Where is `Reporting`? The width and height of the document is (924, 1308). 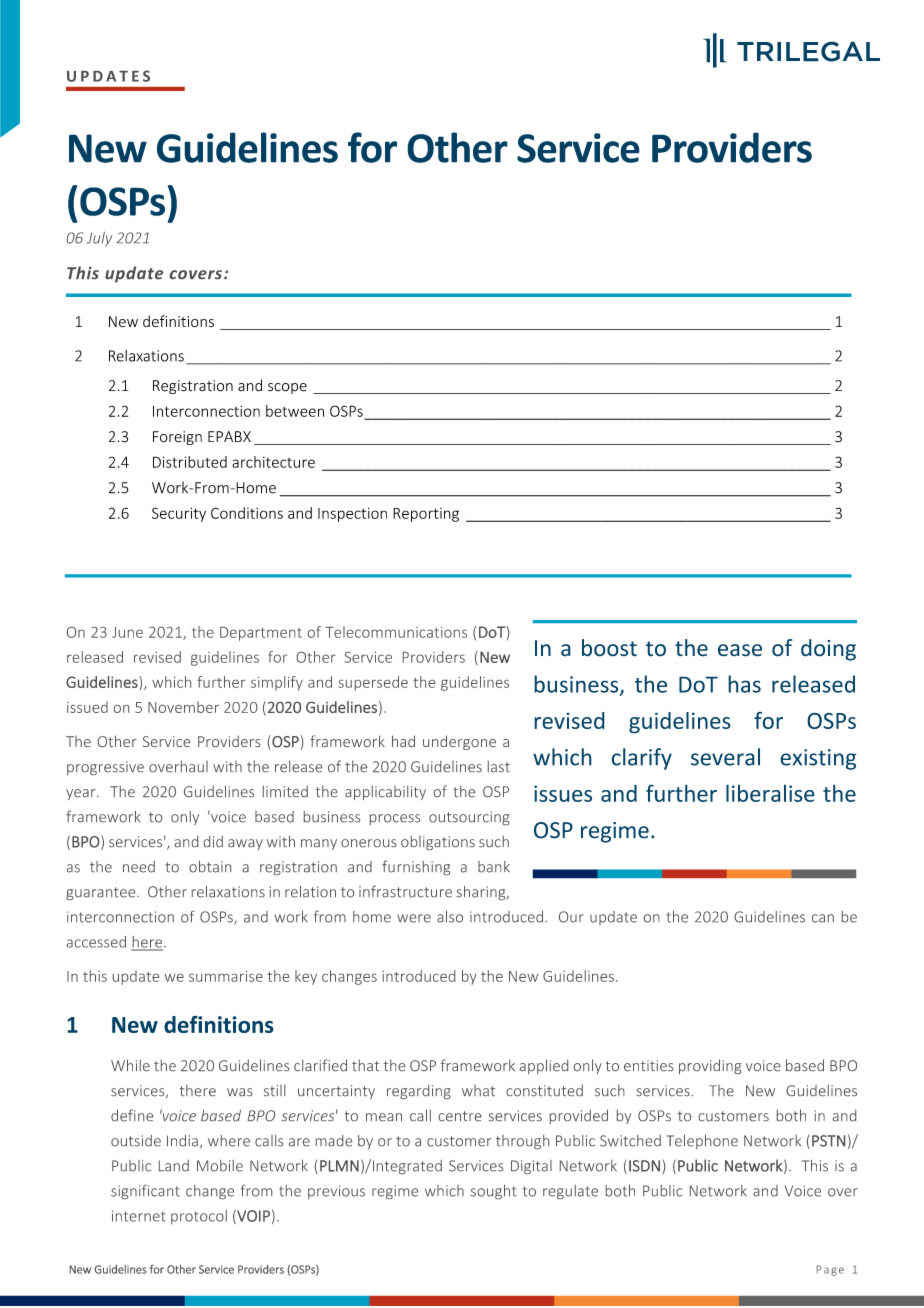
Reporting is located at coordinates (426, 515).
